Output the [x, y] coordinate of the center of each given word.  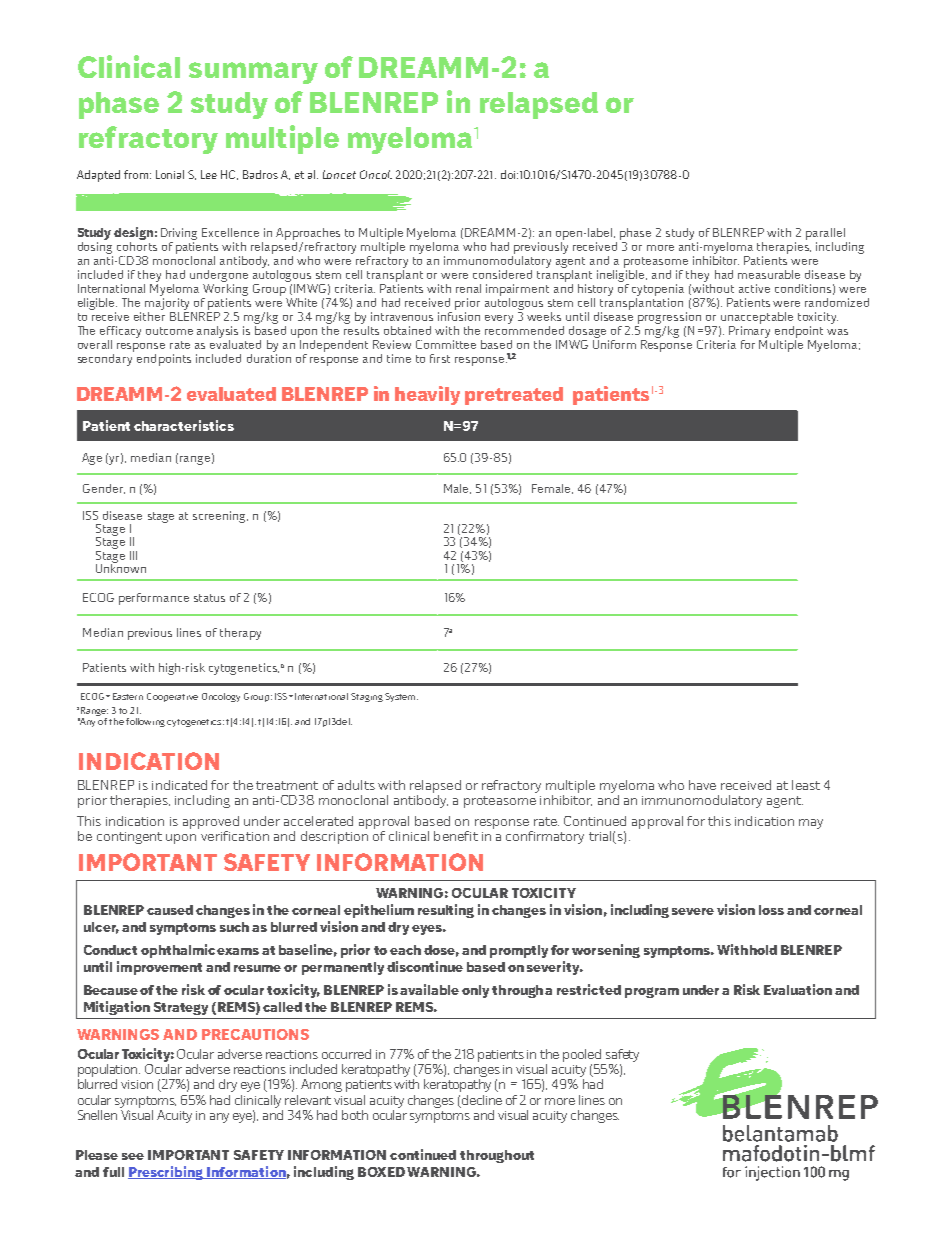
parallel [825, 234]
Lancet [339, 174]
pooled [582, 1055]
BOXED [381, 1172]
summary [253, 73]
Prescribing [167, 1173]
